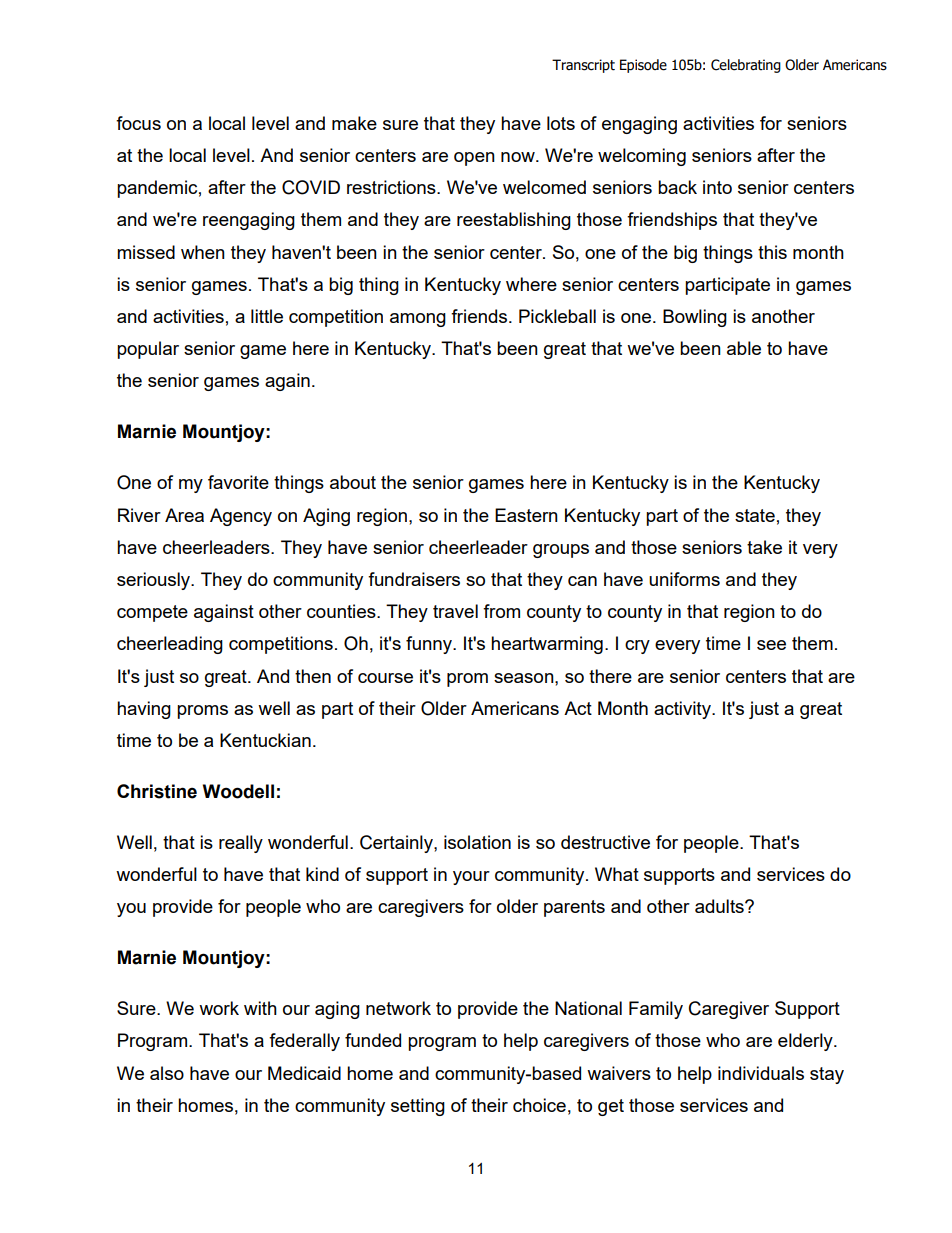  What do you see at coordinates (501, 611) in the screenshot?
I see `from` at bounding box center [501, 611].
